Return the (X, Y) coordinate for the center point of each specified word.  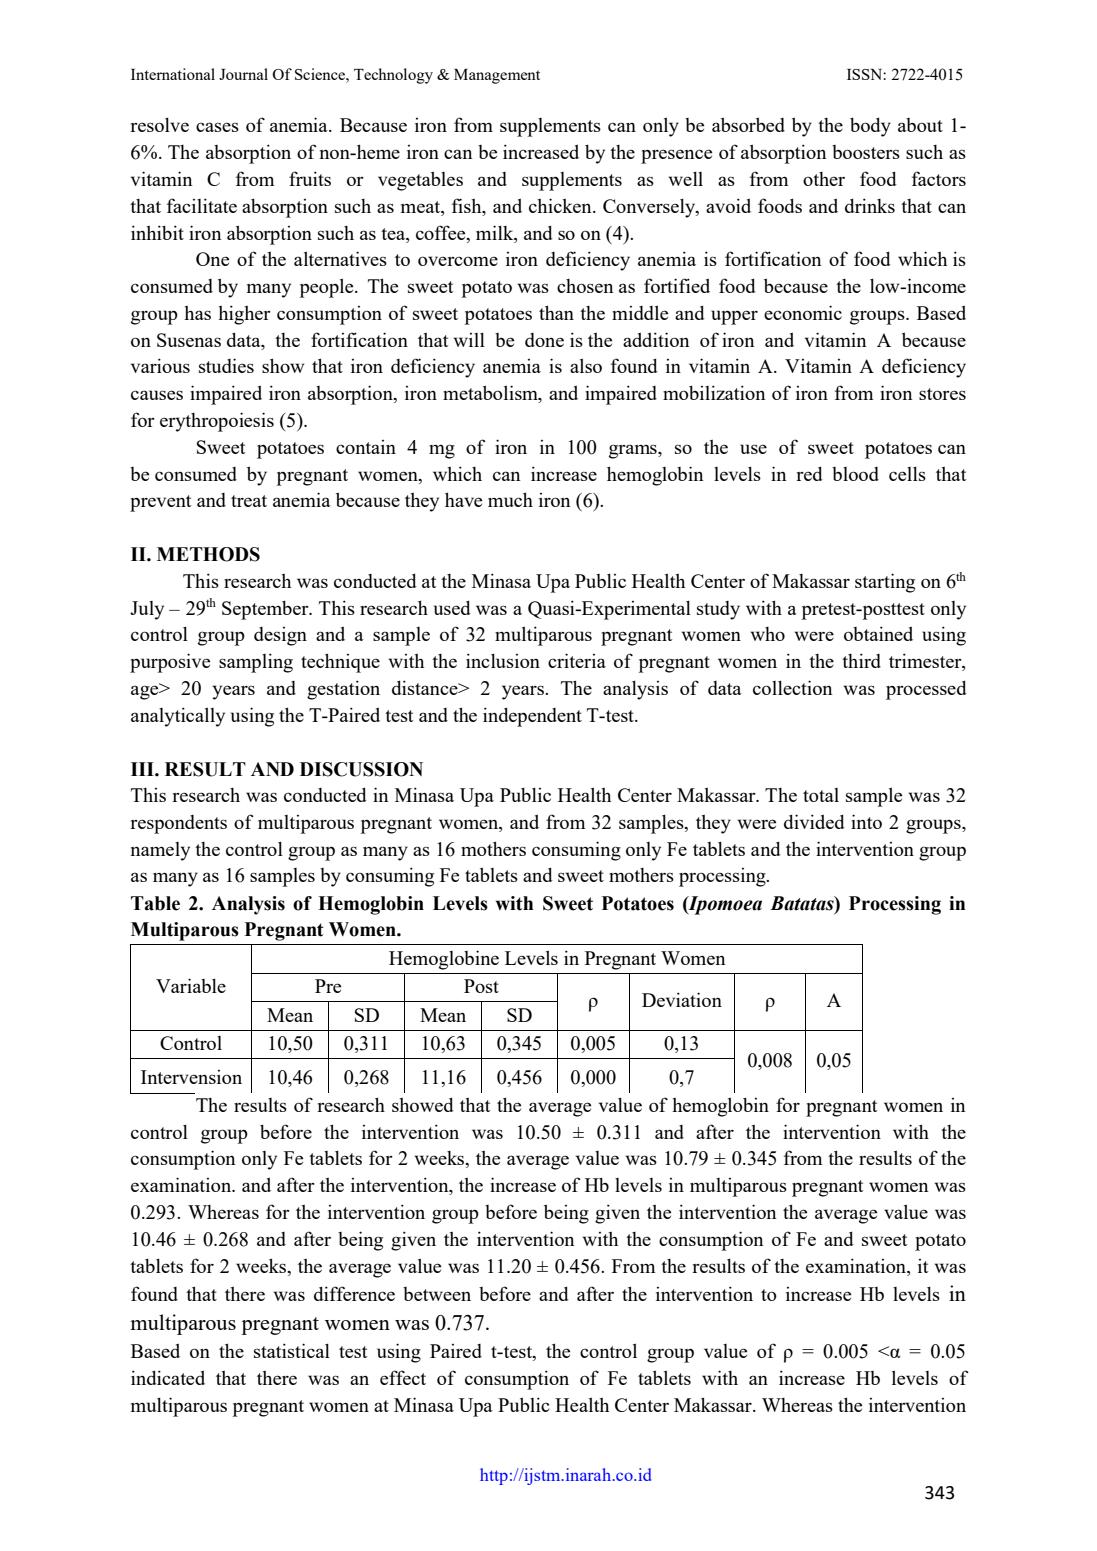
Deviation (682, 999)
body (870, 127)
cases (217, 127)
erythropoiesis (217, 422)
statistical (292, 1350)
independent (532, 717)
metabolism (491, 394)
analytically (178, 717)
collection (793, 687)
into (866, 821)
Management (497, 76)
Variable (191, 985)
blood (855, 474)
